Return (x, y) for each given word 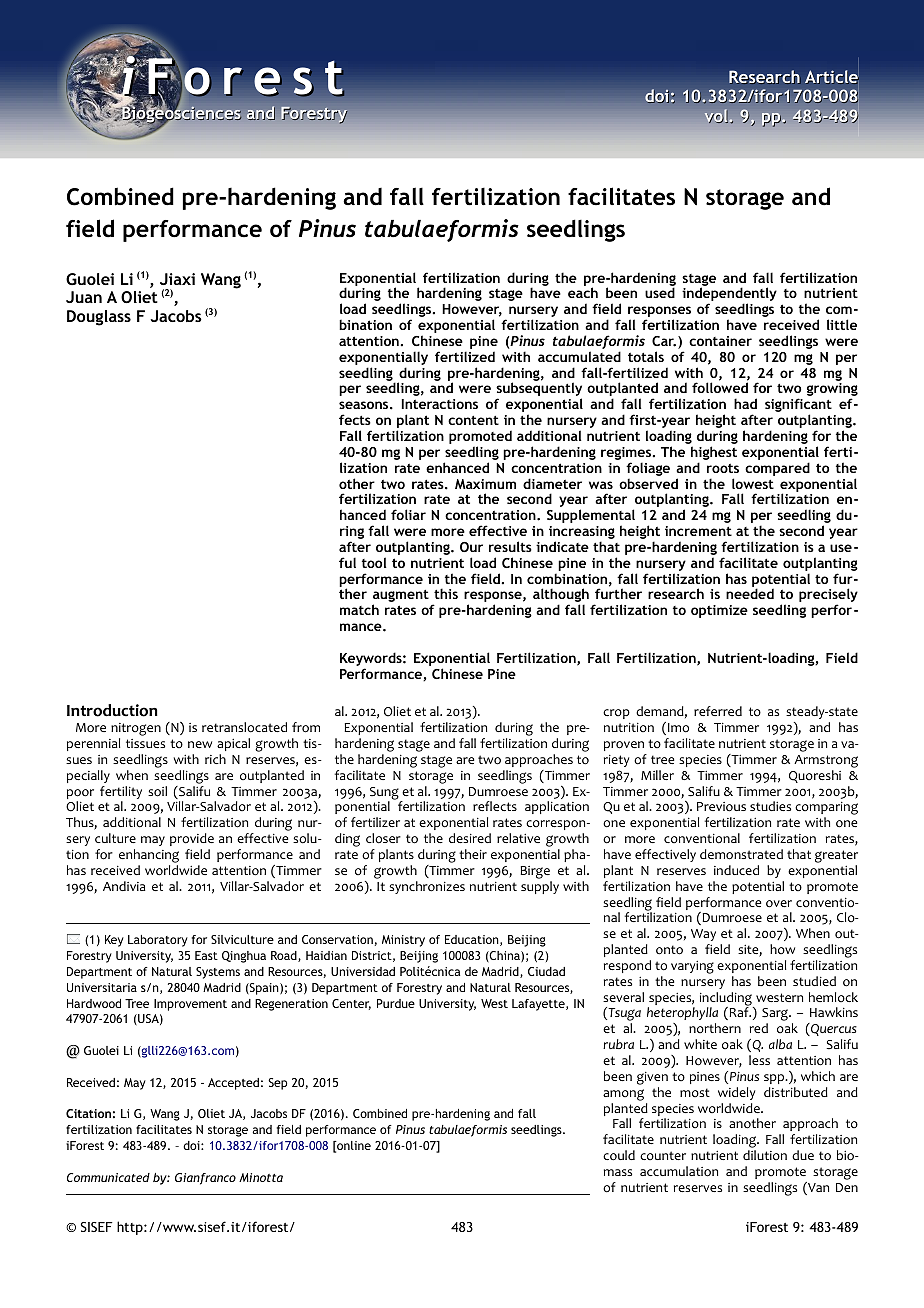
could (619, 1155)
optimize (719, 611)
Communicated (108, 1177)
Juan (84, 297)
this (446, 593)
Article (832, 77)
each (583, 292)
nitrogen (136, 731)
